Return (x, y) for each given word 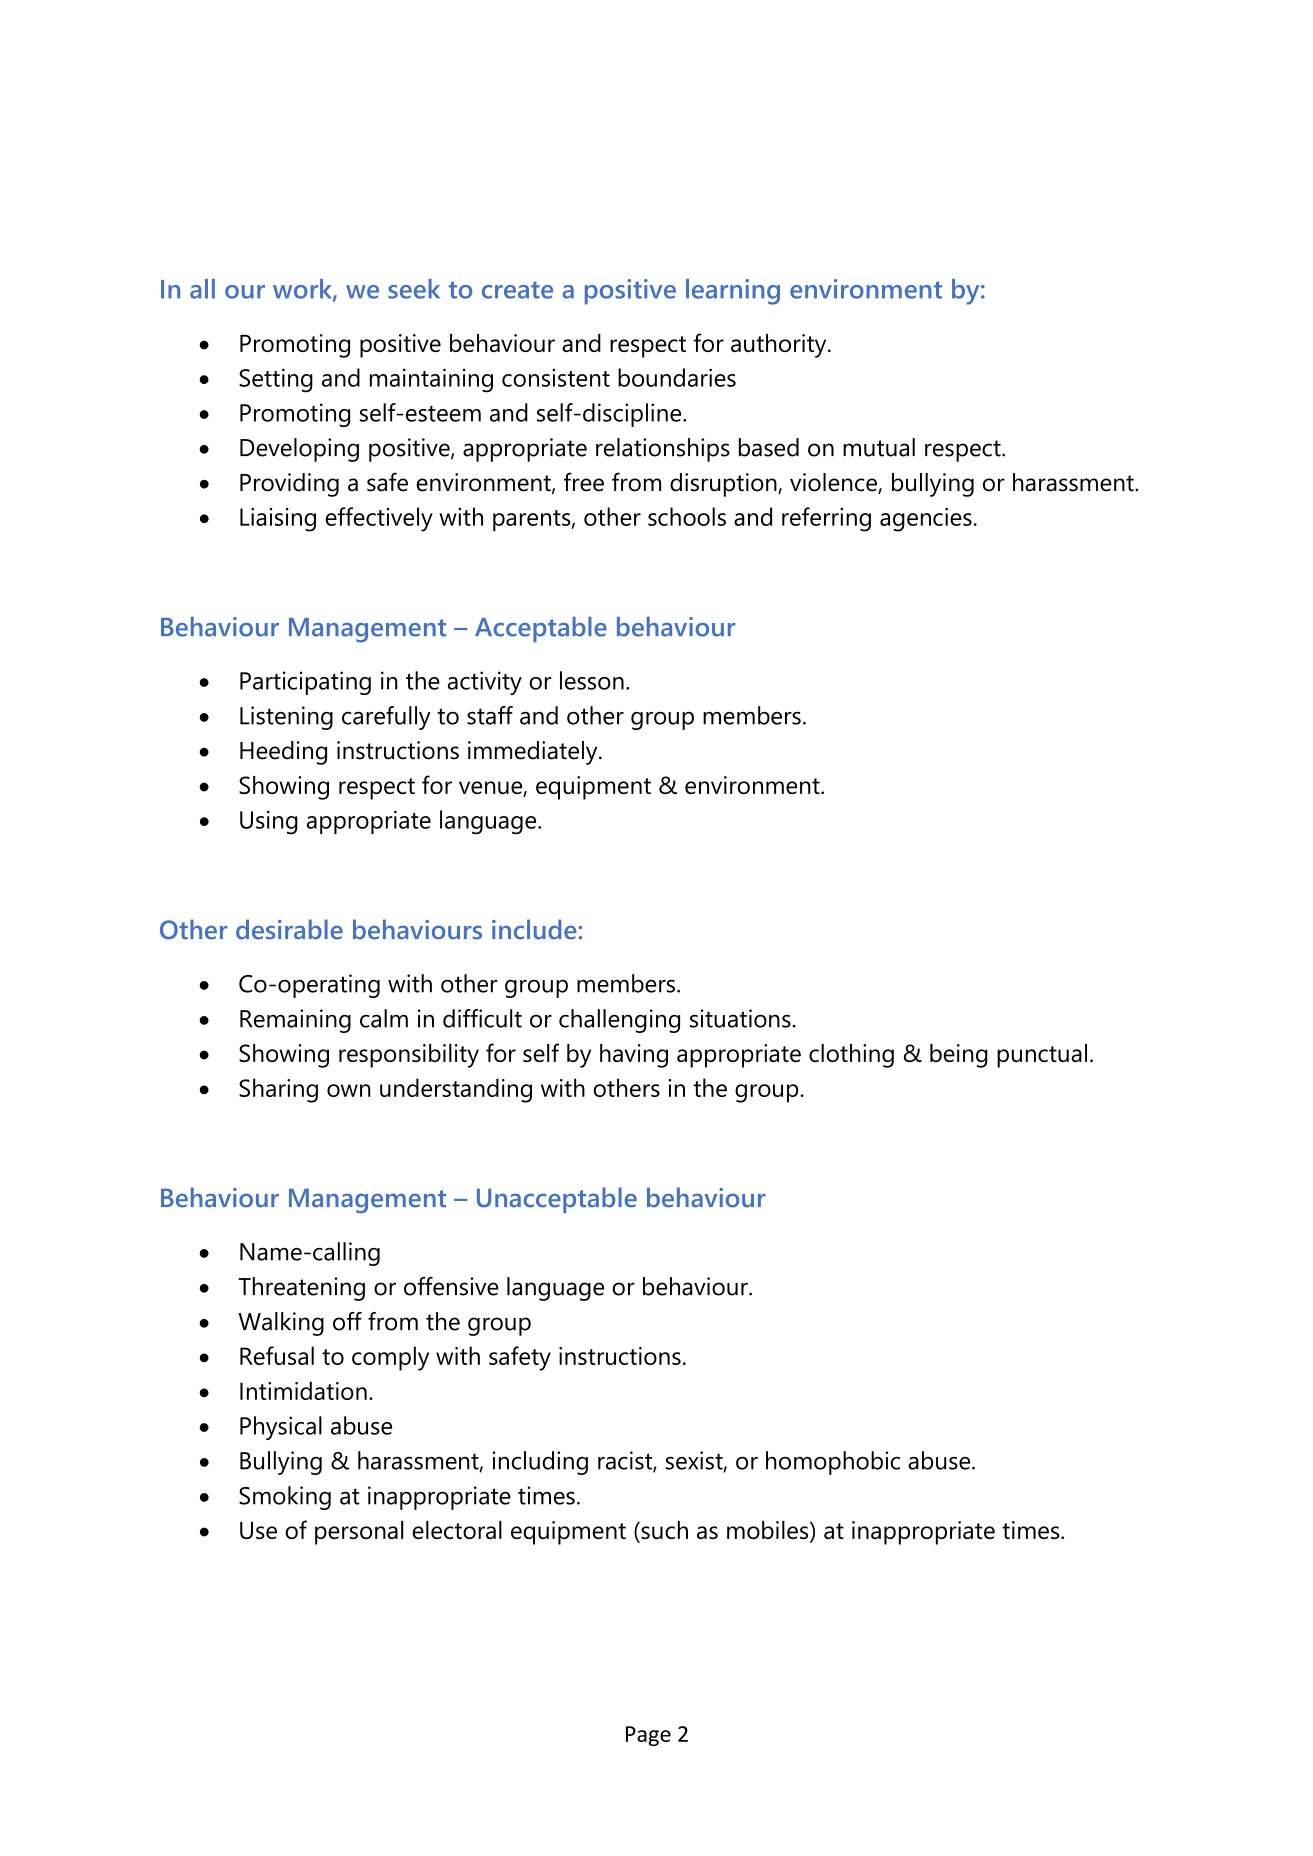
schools (687, 516)
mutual (879, 447)
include (535, 929)
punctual (1042, 1056)
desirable (289, 929)
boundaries (677, 377)
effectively (379, 519)
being (959, 1056)
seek (414, 289)
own (349, 1090)
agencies (926, 520)
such (663, 1530)
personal (359, 1533)
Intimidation (303, 1390)
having (634, 1056)
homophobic (833, 1463)
